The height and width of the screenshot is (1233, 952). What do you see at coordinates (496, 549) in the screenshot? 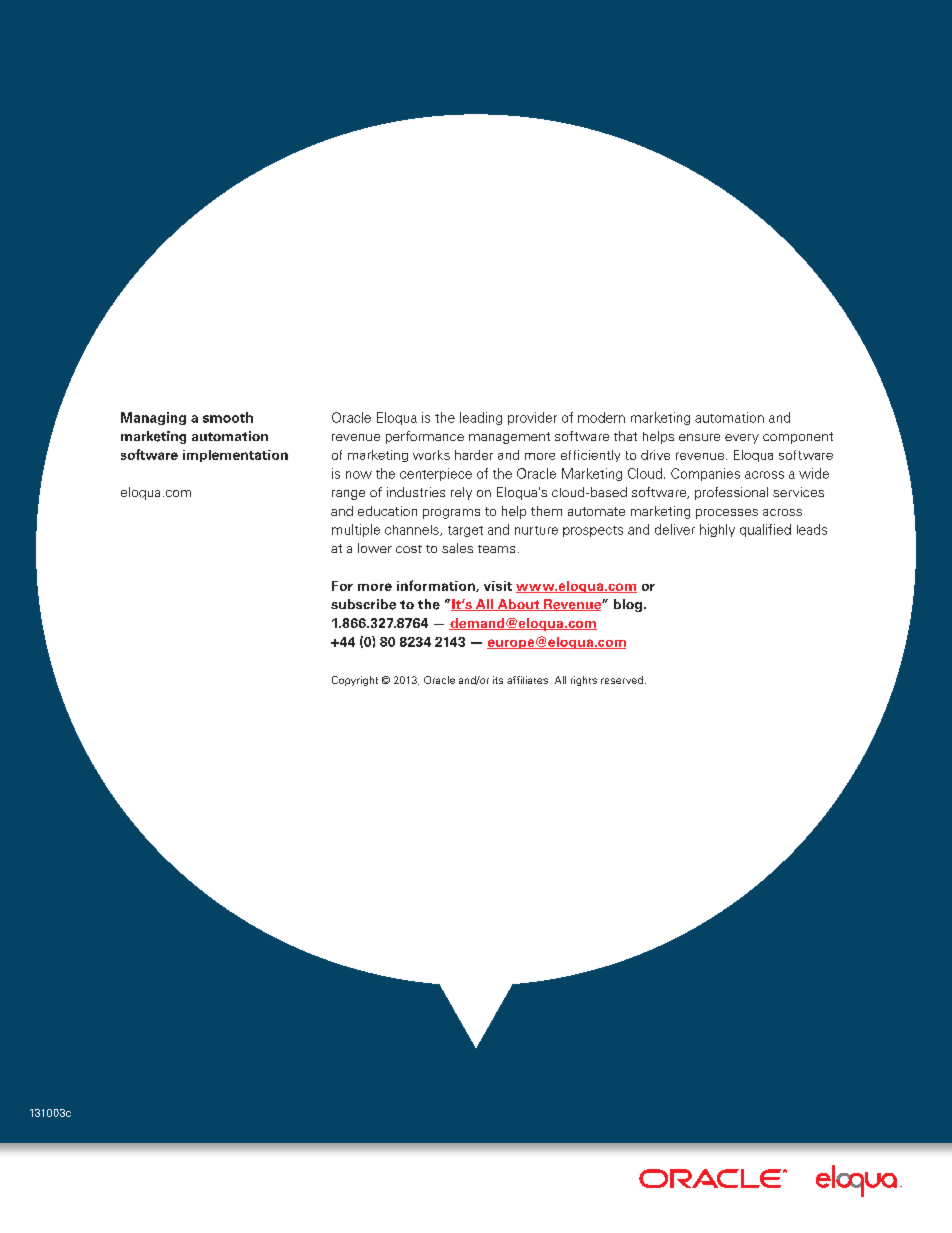
I see `teams` at bounding box center [496, 549].
